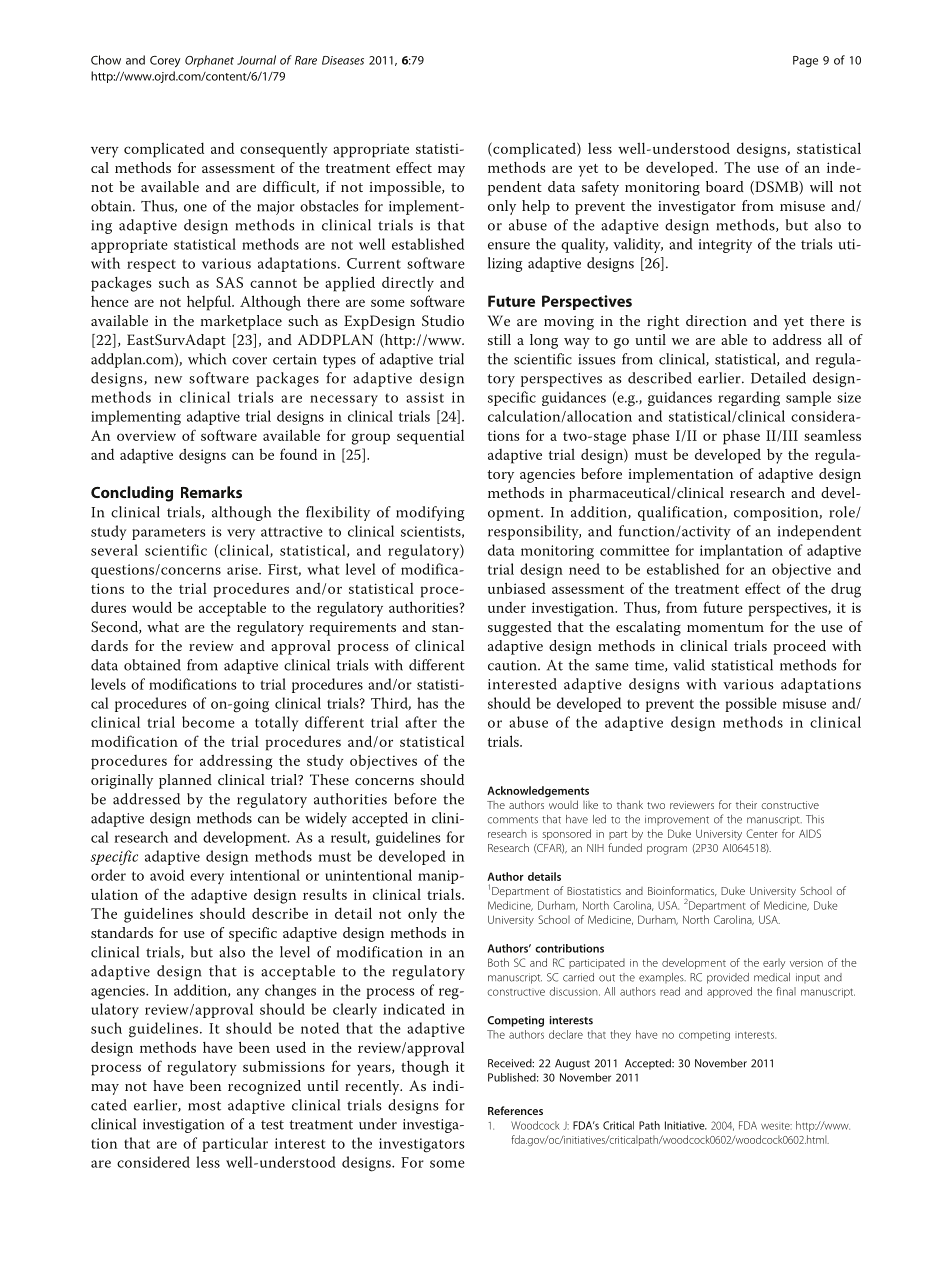  I want to click on Page, so click(805, 61).
